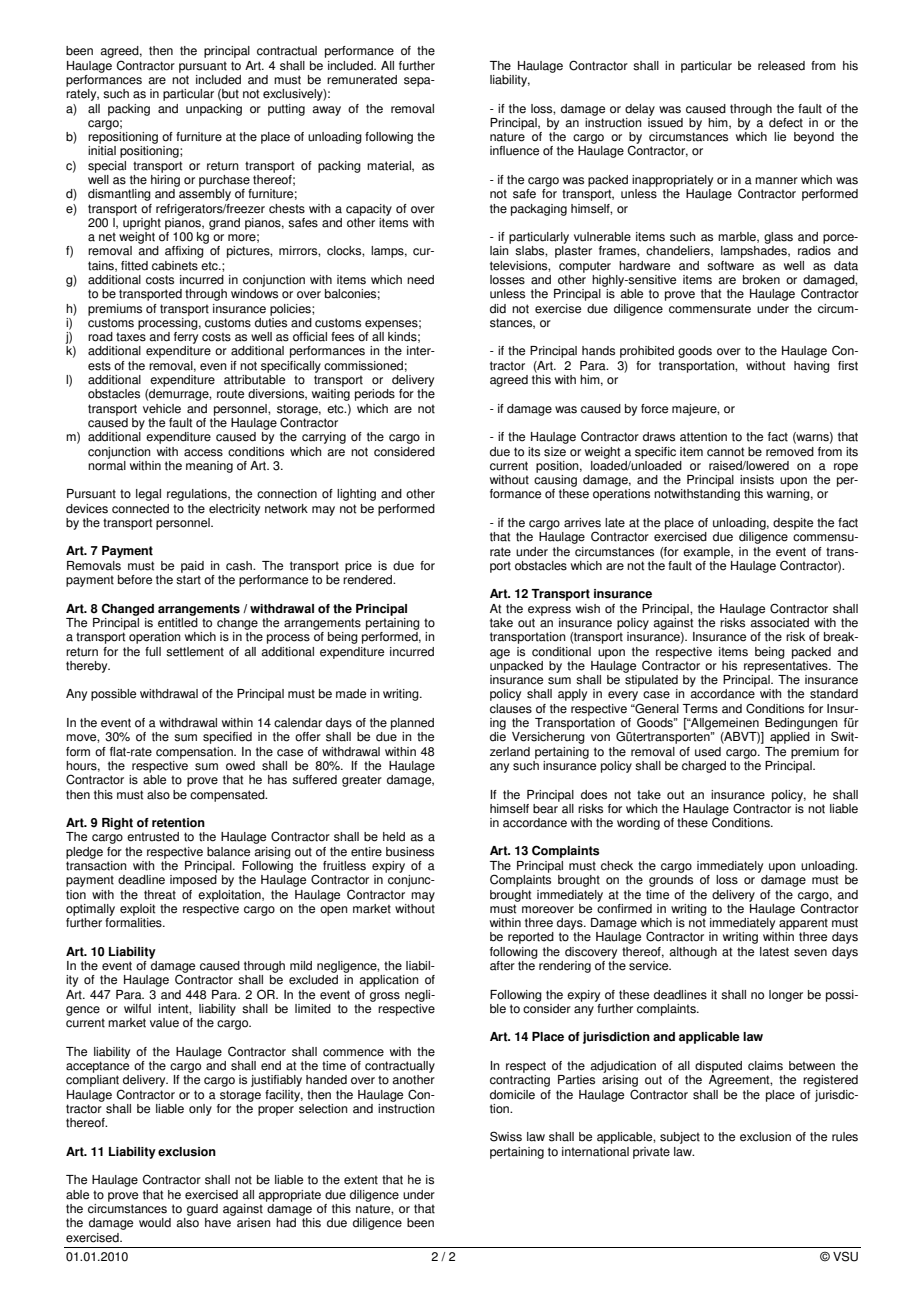 The height and width of the screenshot is (1308, 924). Describe the element at coordinates (555, 452) in the screenshot. I see `size` at that location.
